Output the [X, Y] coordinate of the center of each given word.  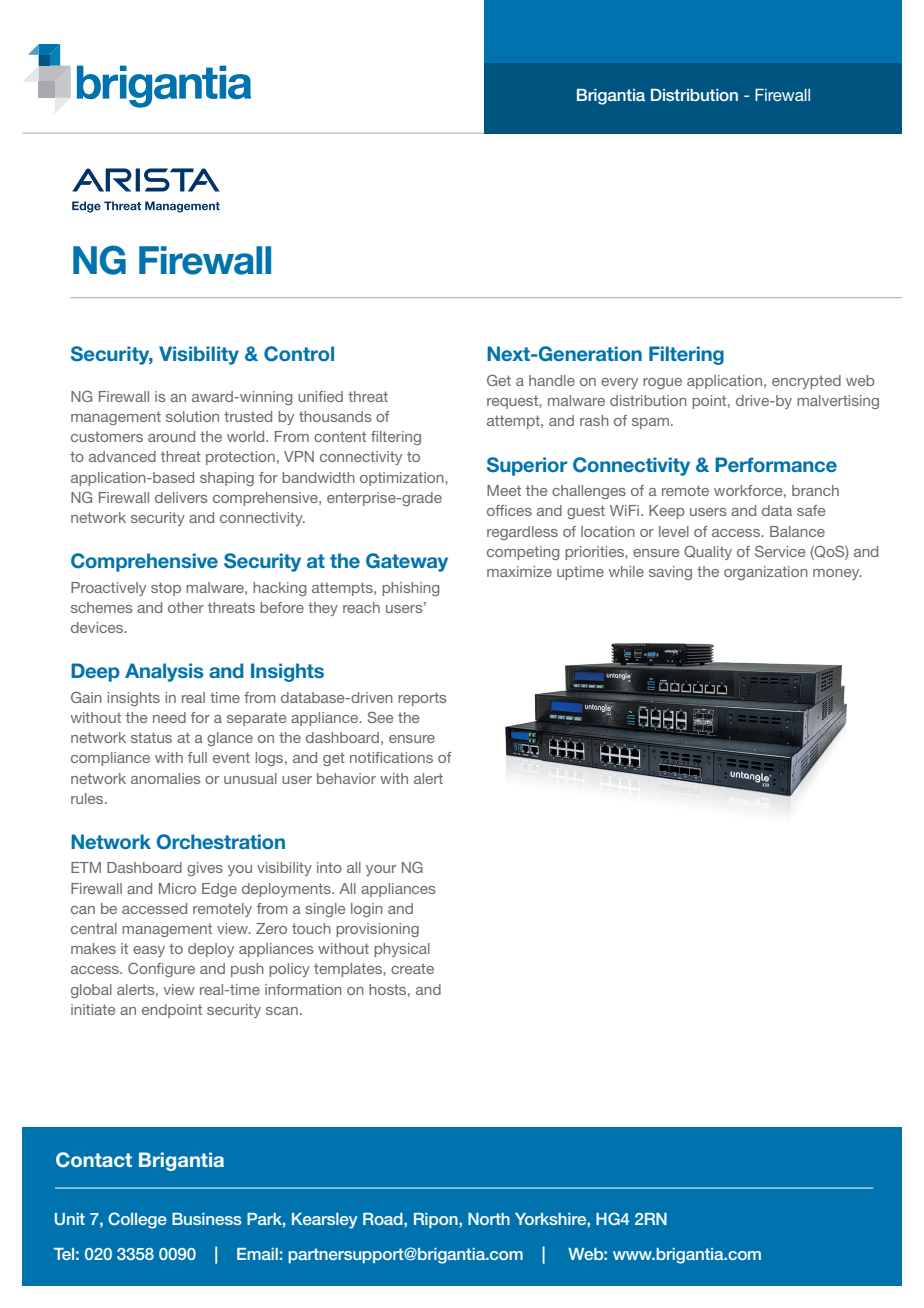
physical [402, 950]
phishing [410, 589]
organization [766, 573]
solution [192, 416]
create [412, 968]
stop [166, 589]
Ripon [437, 1220]
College [137, 1220]
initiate [93, 1009]
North [489, 1219]
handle [552, 380]
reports [422, 699]
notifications [391, 757]
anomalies [166, 778]
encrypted [806, 382]
